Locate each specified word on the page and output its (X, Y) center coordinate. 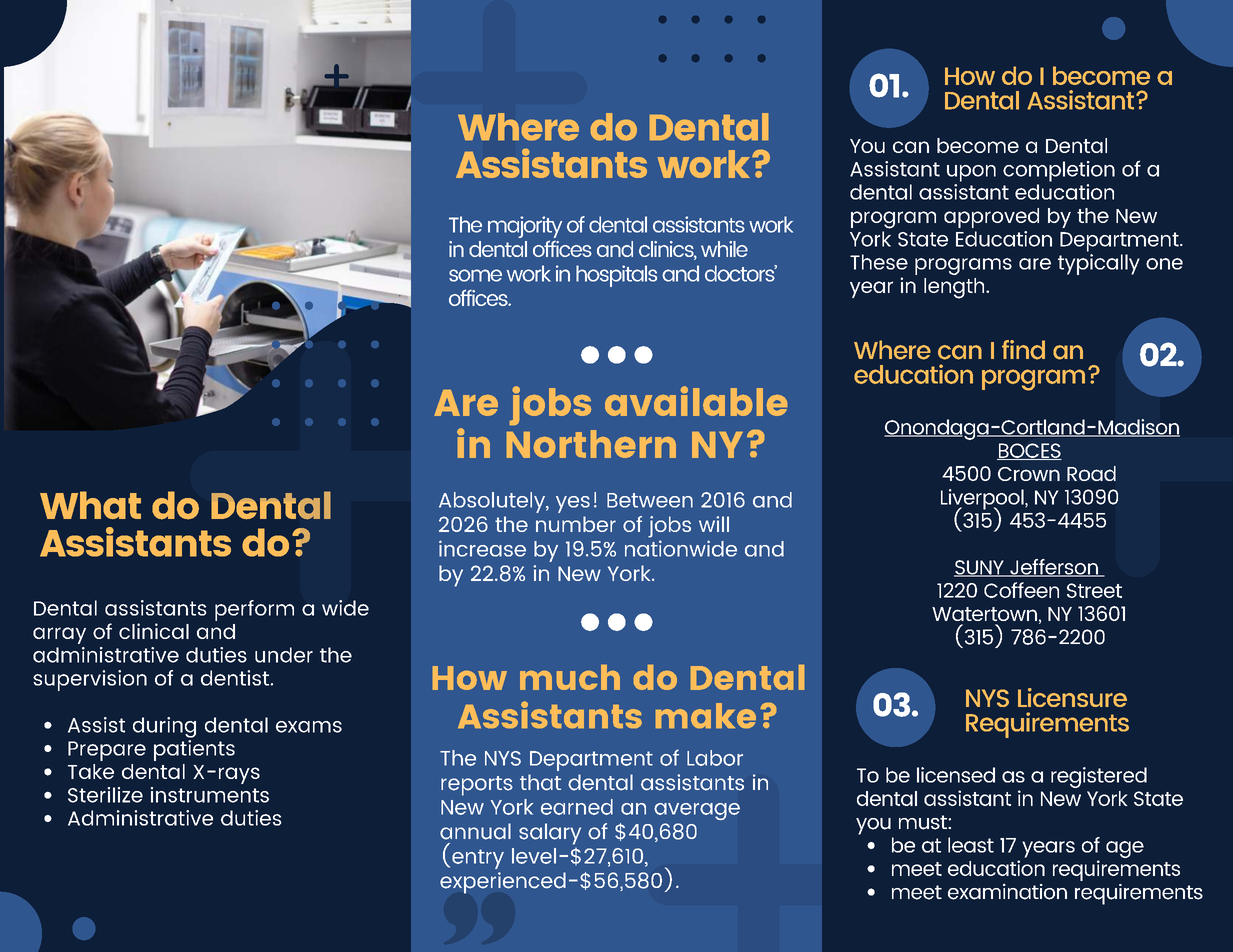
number (576, 524)
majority (525, 227)
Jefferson (1054, 568)
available (696, 401)
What (90, 505)
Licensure (1072, 697)
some (475, 275)
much (570, 677)
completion (1059, 171)
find (1023, 350)
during (164, 727)
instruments (209, 795)
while (724, 249)
